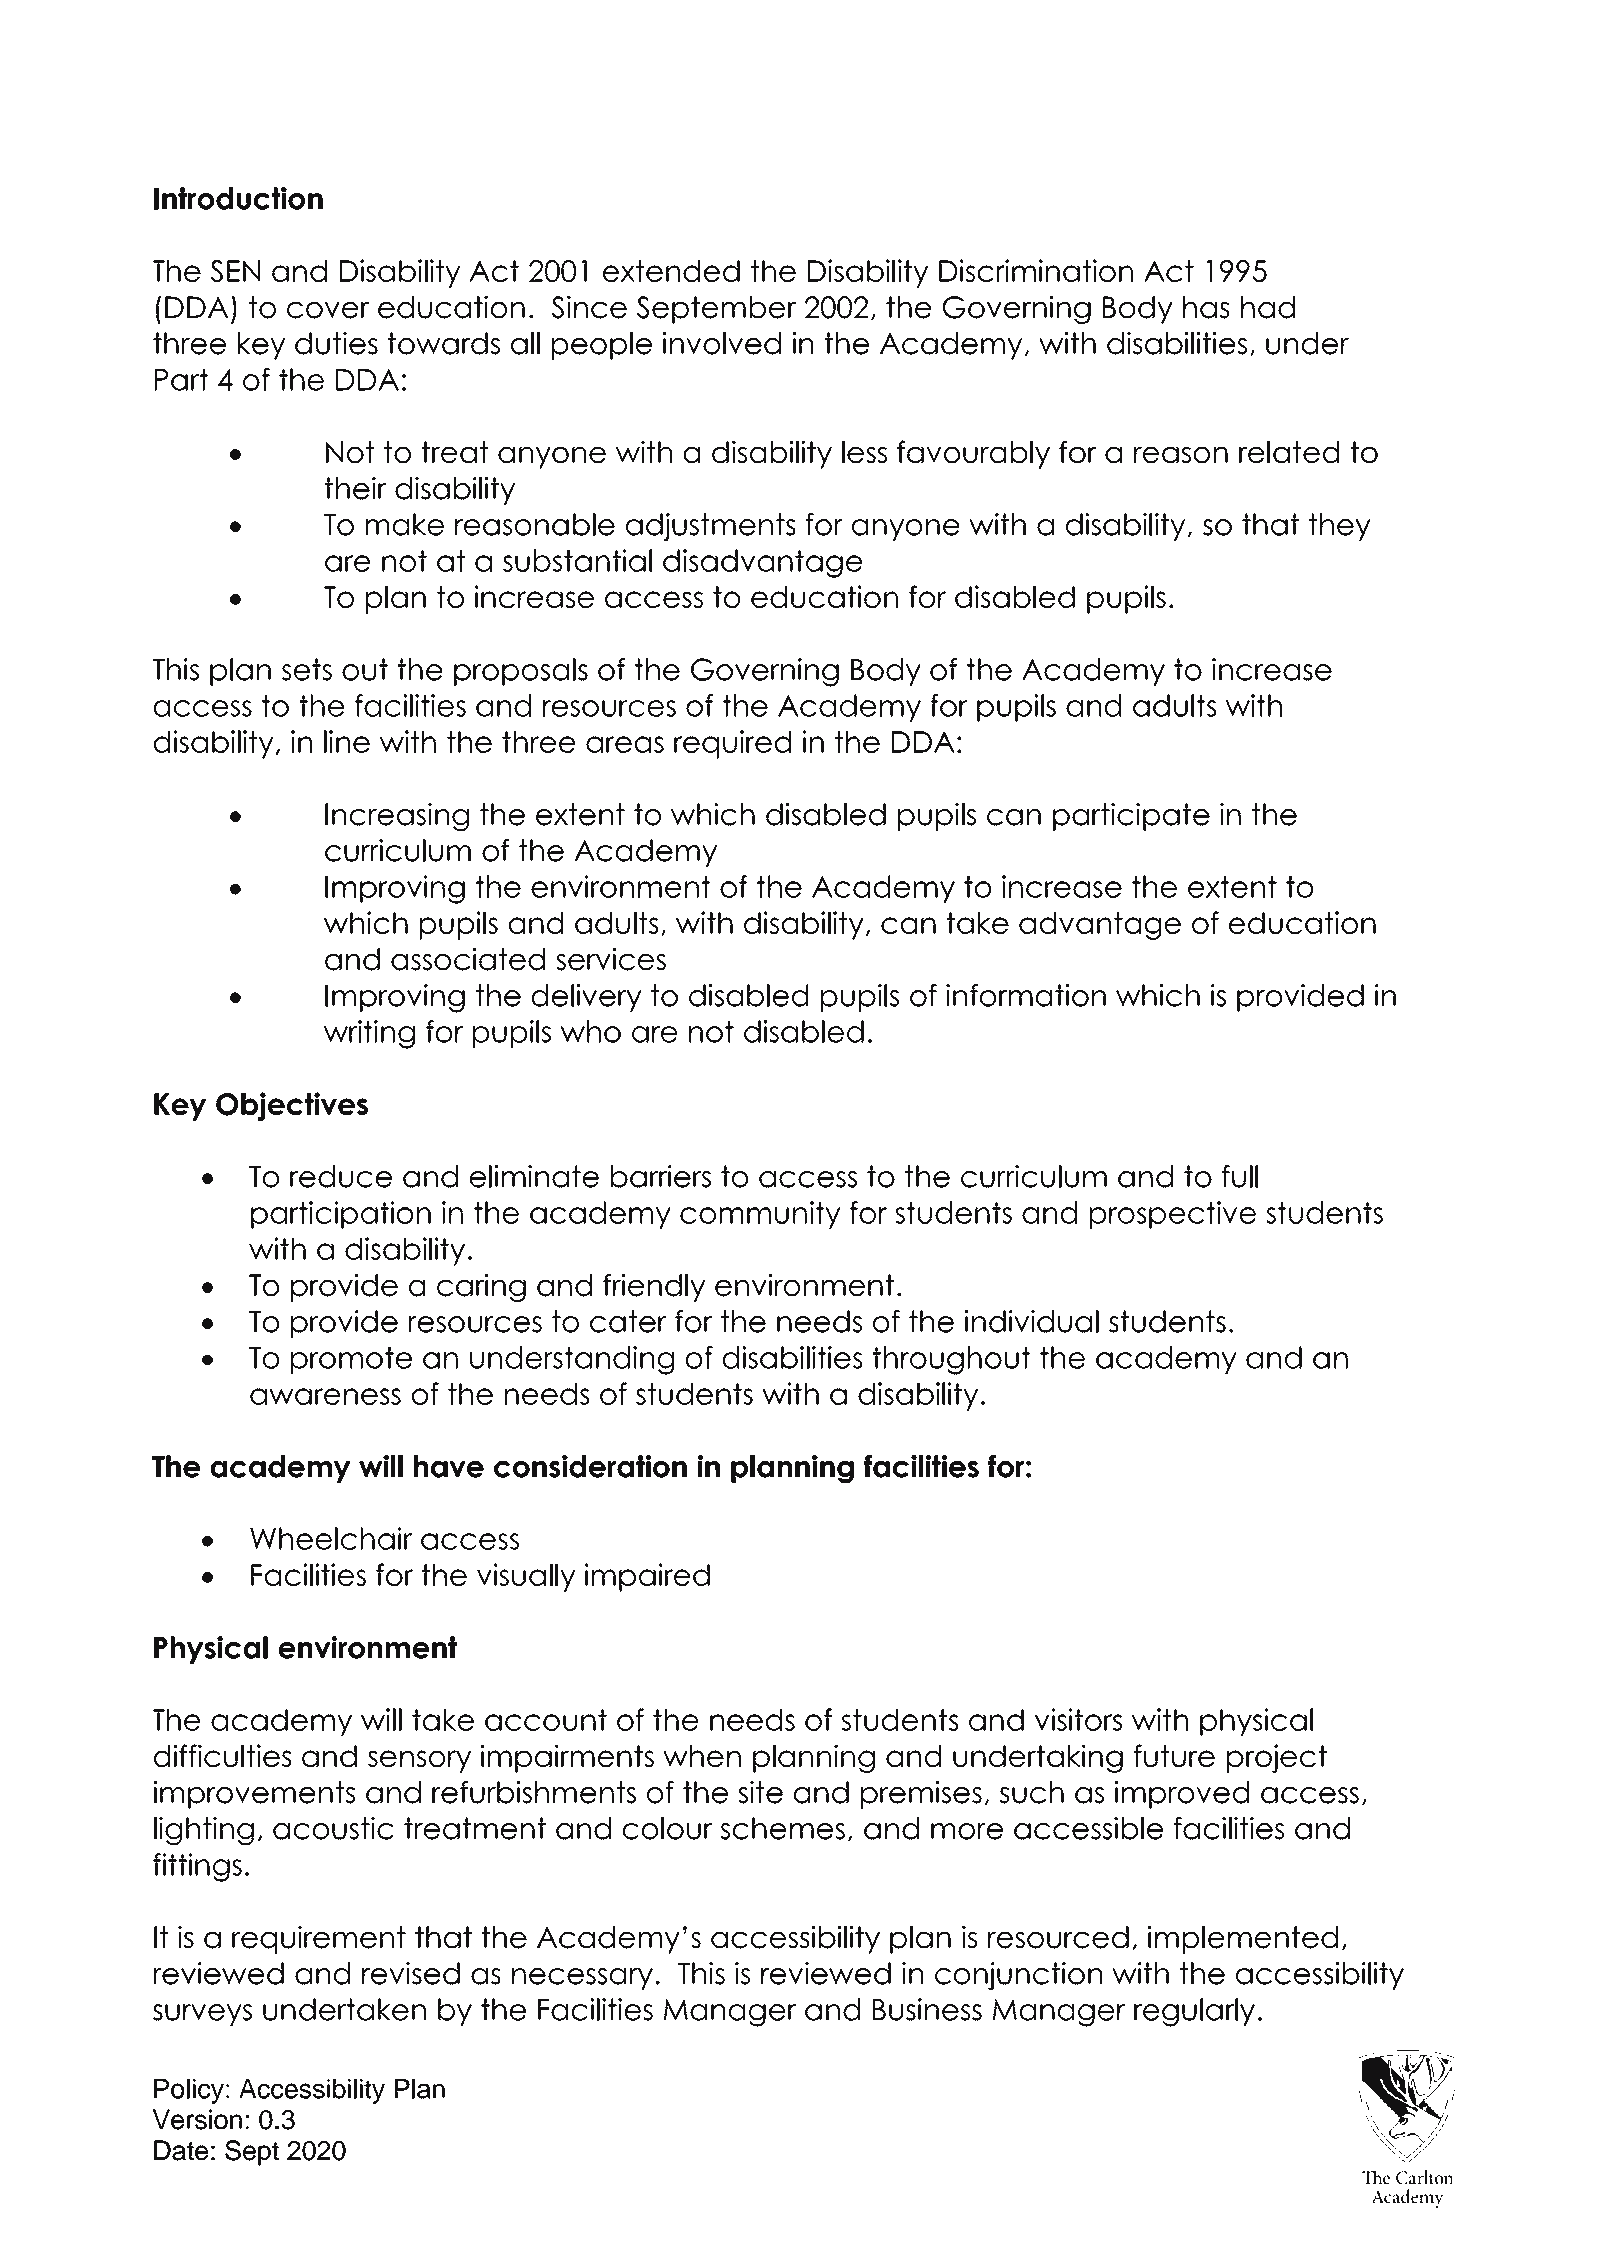  I want to click on impaired, so click(647, 1577).
